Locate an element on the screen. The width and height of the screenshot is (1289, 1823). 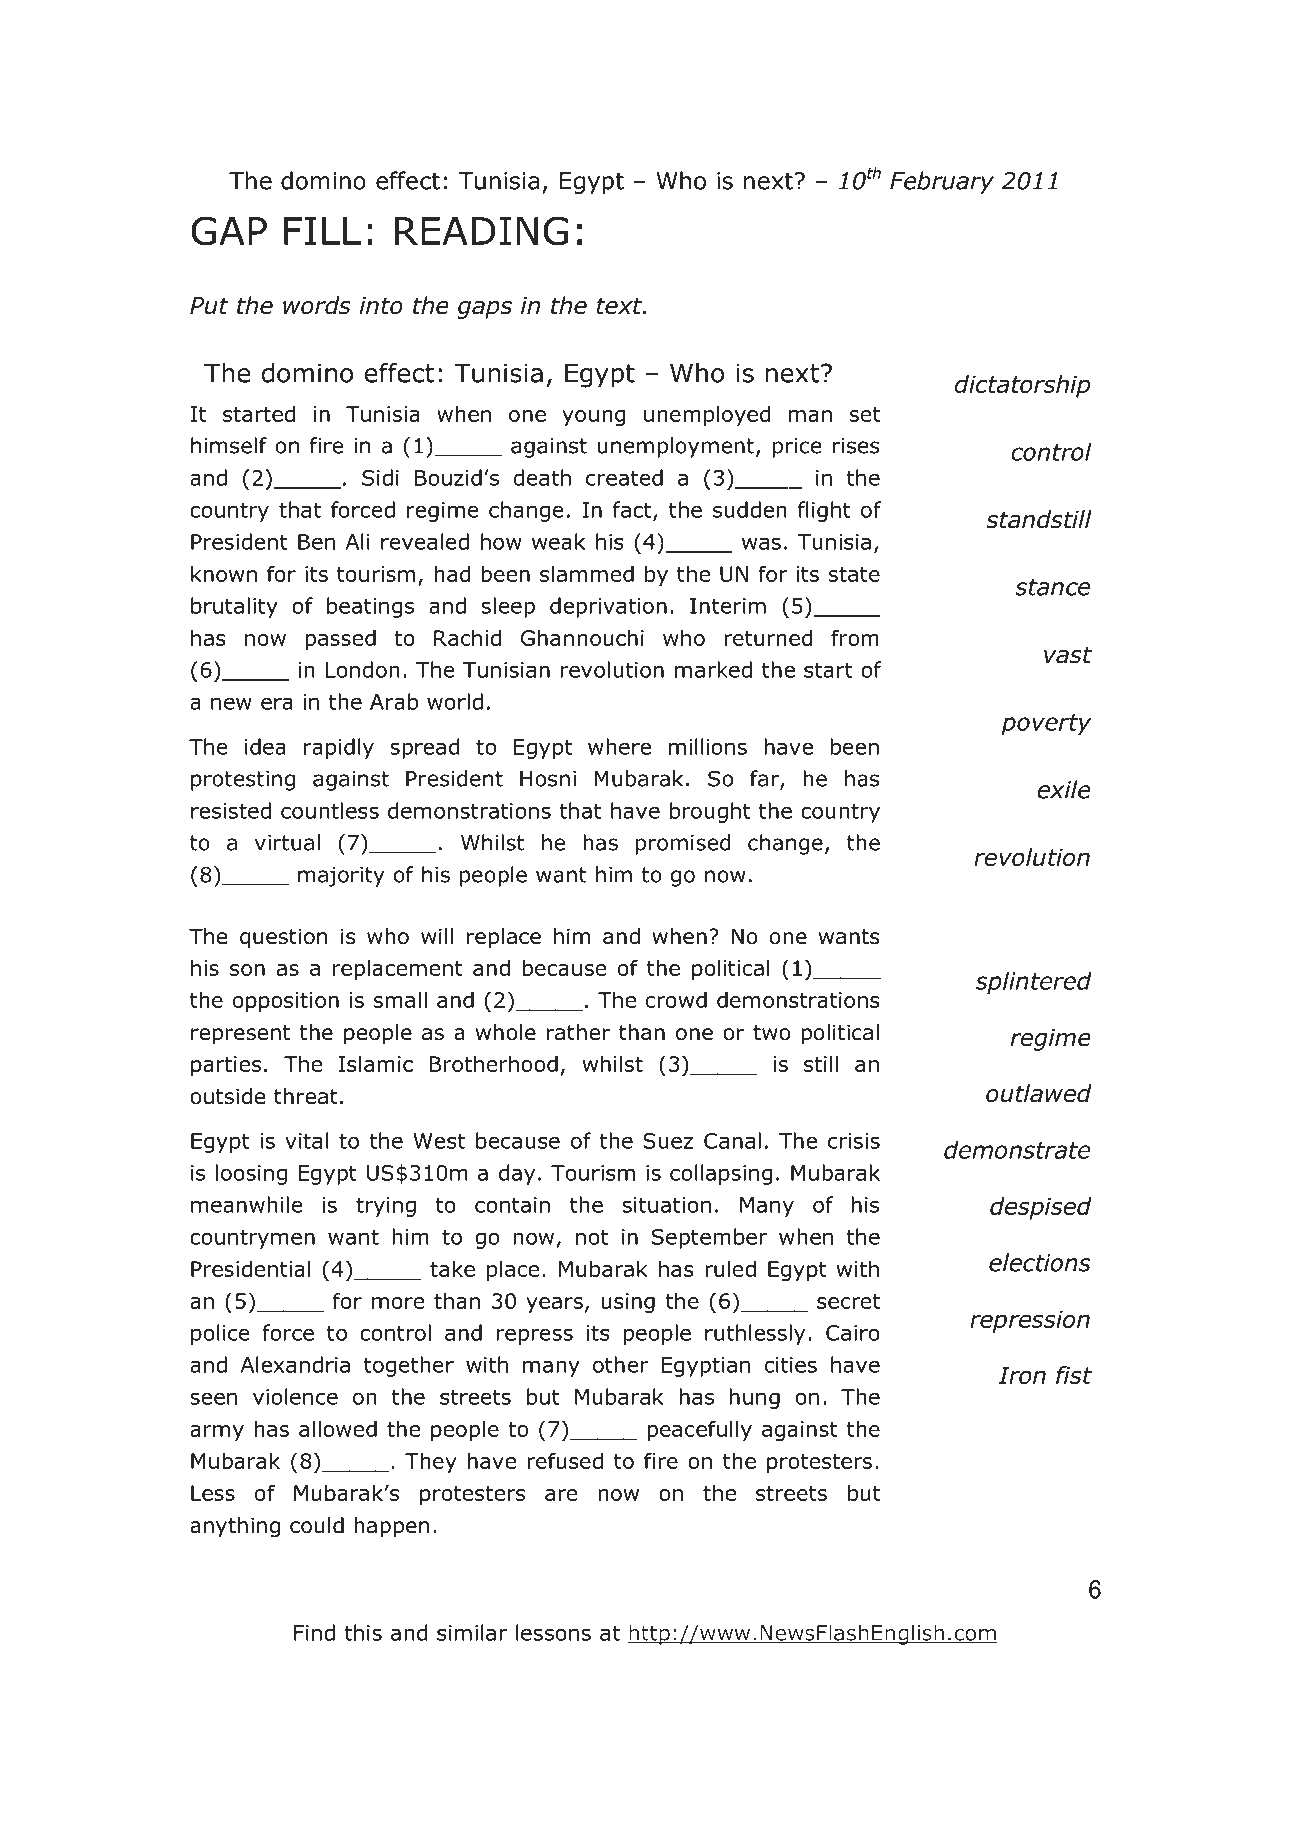
Iron is located at coordinates (1022, 1375).
